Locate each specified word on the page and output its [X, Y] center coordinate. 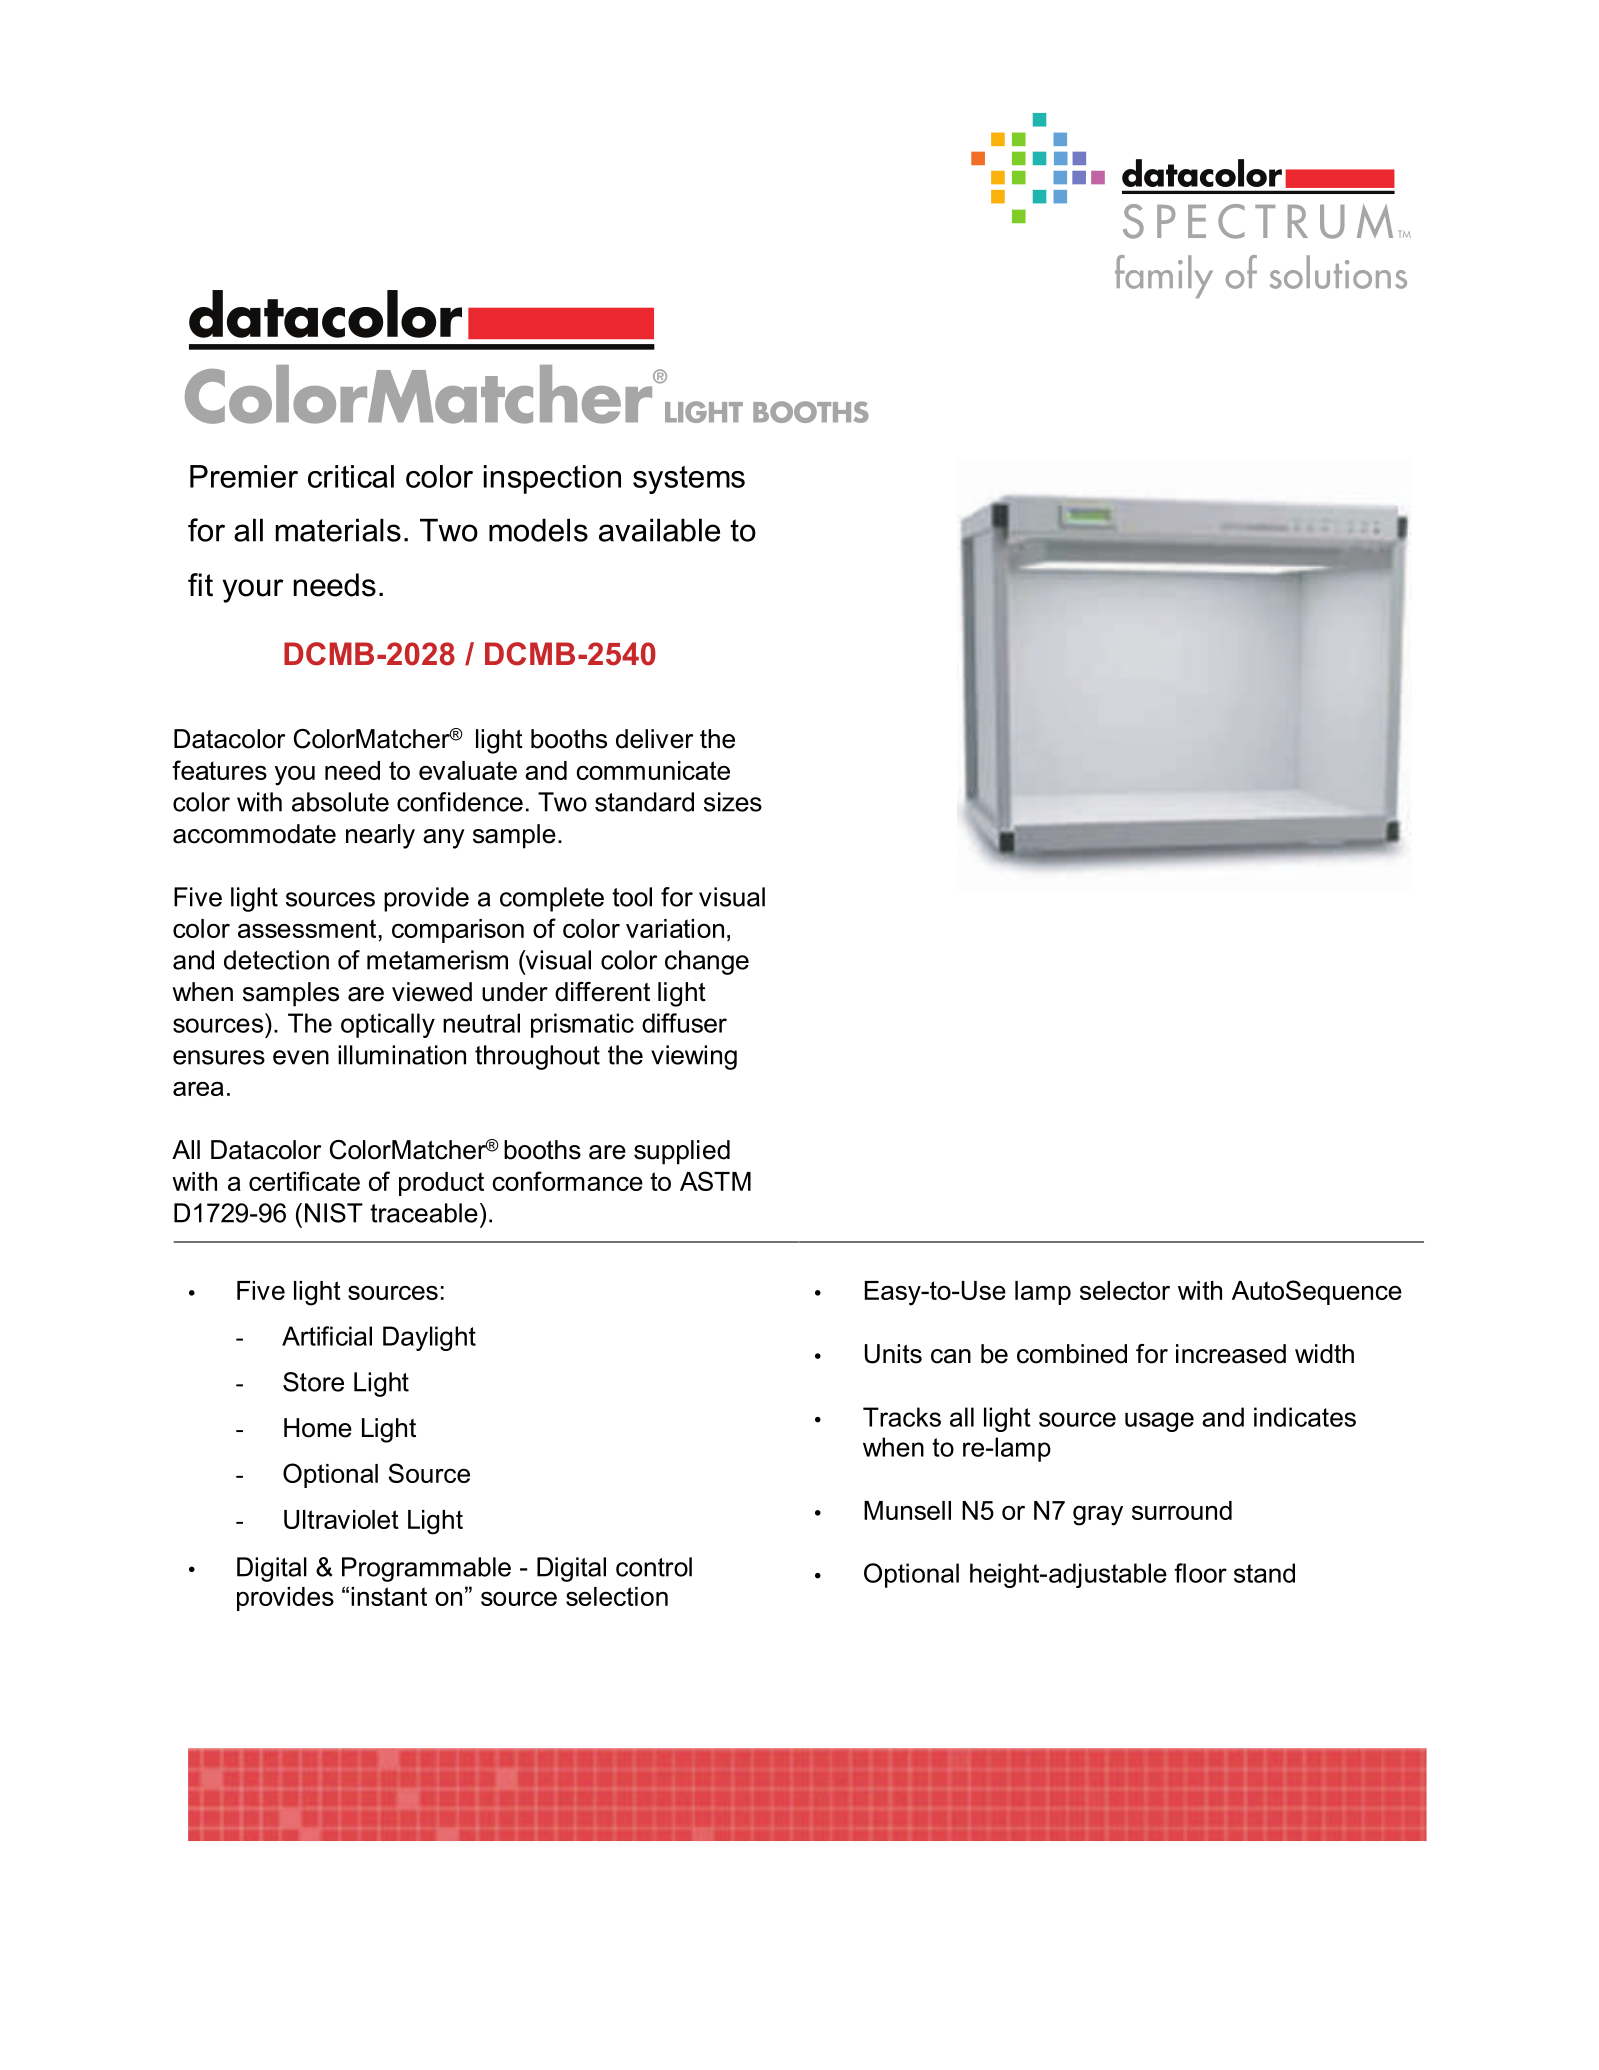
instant [389, 1596]
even [301, 1057]
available [659, 530]
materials [338, 530]
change [707, 962]
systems [689, 480]
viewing [694, 1057]
